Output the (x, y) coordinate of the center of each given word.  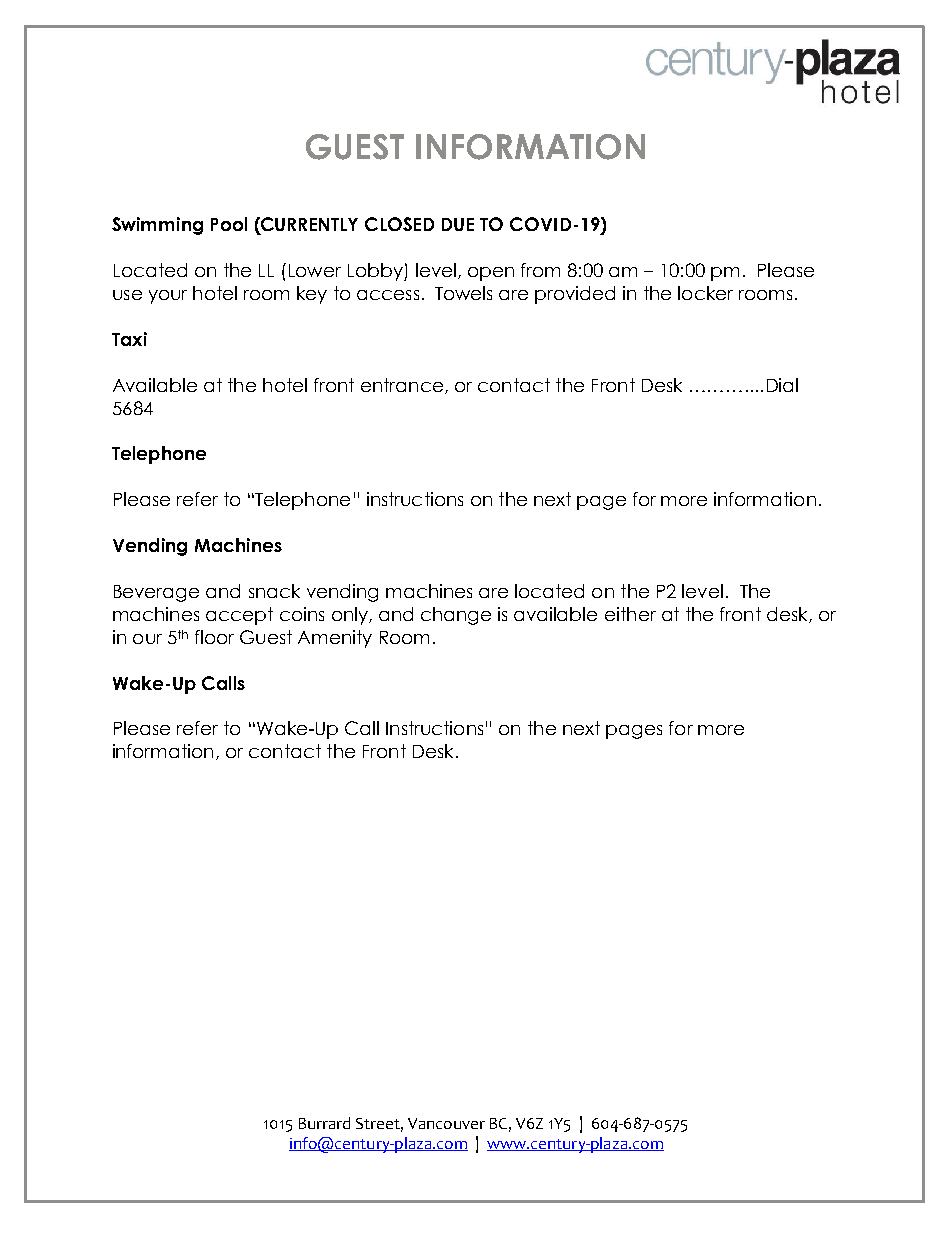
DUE (458, 224)
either (630, 614)
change (456, 616)
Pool (229, 224)
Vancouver (446, 1123)
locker (705, 293)
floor (214, 637)
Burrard (324, 1123)
